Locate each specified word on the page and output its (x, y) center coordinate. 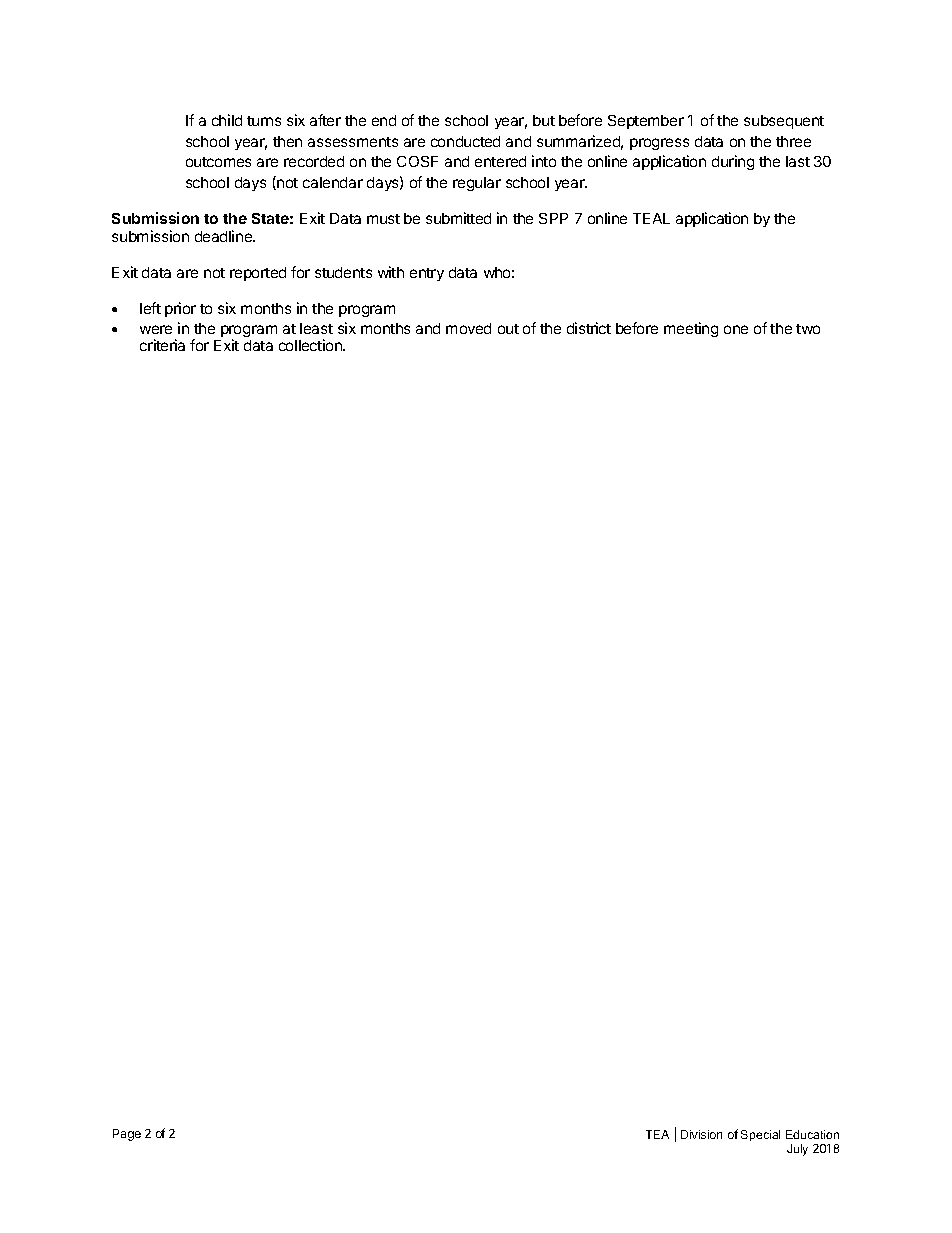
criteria (162, 345)
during (733, 162)
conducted (465, 141)
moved (468, 328)
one (736, 329)
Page (127, 1135)
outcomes (218, 162)
